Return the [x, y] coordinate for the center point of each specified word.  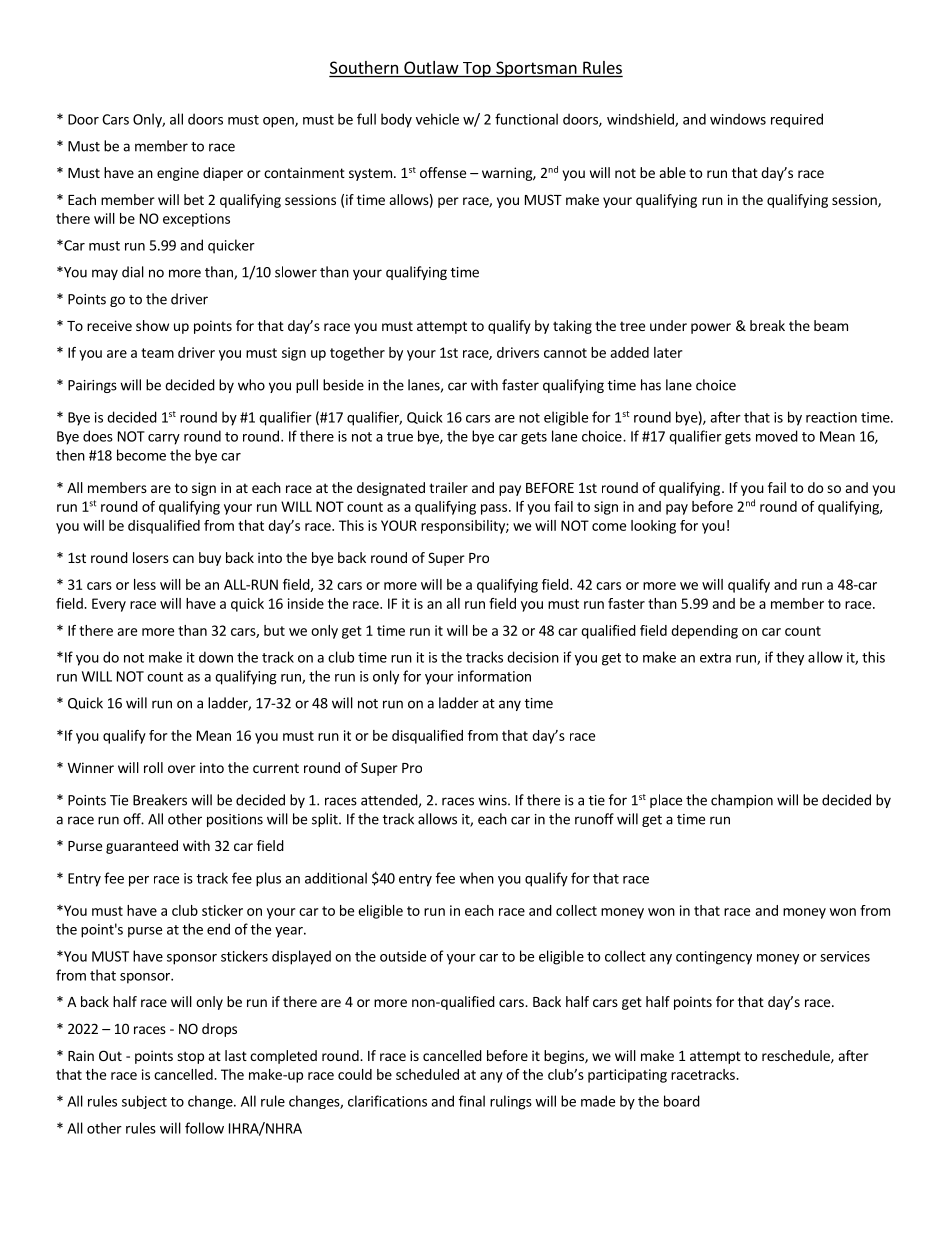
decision [533, 657]
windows [738, 119]
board [682, 1101]
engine [178, 174]
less [145, 584]
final [472, 1101]
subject [144, 1102]
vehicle [437, 119]
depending [704, 632]
